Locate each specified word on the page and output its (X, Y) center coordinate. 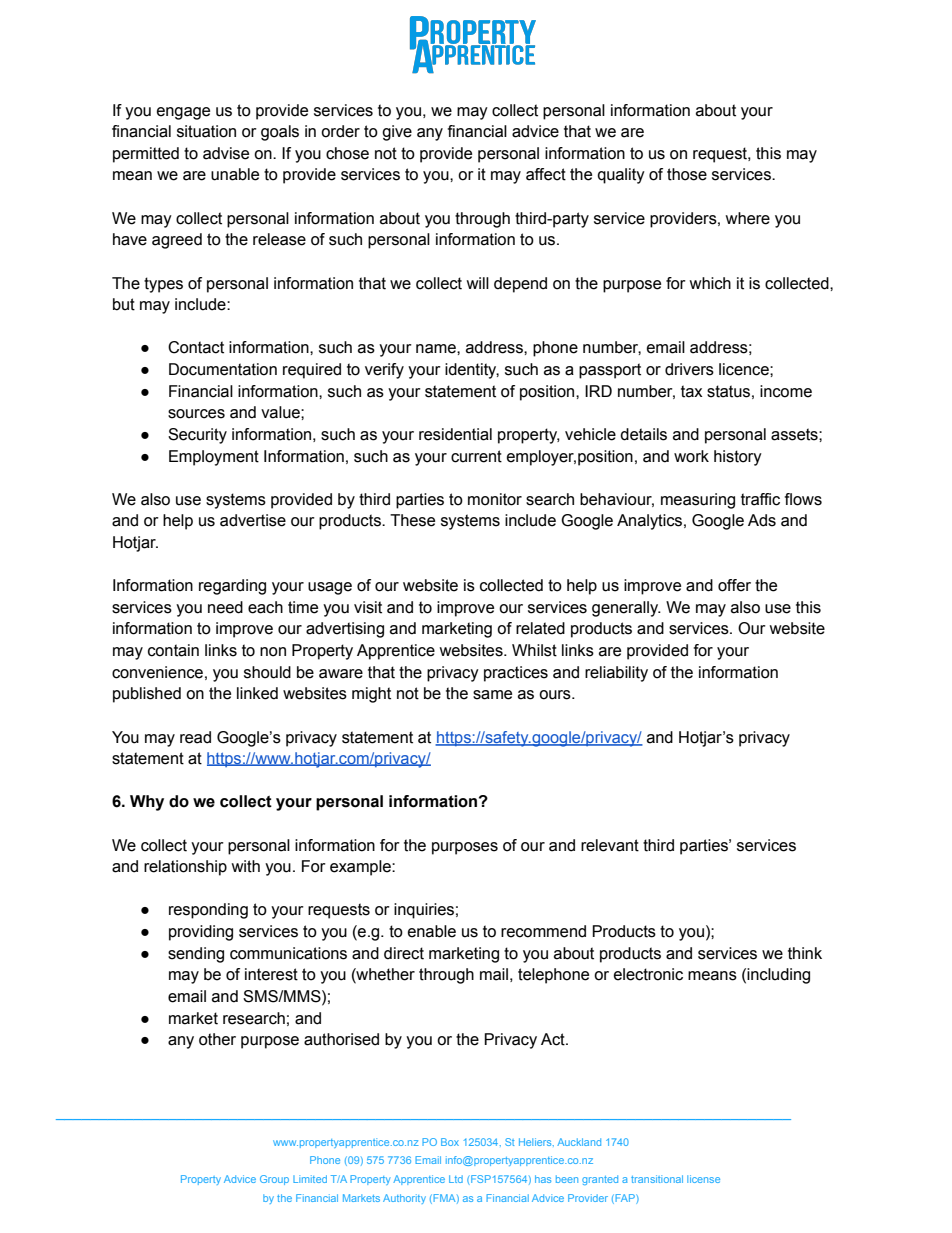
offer (734, 585)
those (687, 174)
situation (206, 131)
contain (173, 650)
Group (274, 1180)
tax (692, 391)
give (397, 133)
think (805, 953)
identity (472, 371)
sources (196, 414)
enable (432, 931)
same (492, 695)
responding (208, 911)
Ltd (456, 1179)
